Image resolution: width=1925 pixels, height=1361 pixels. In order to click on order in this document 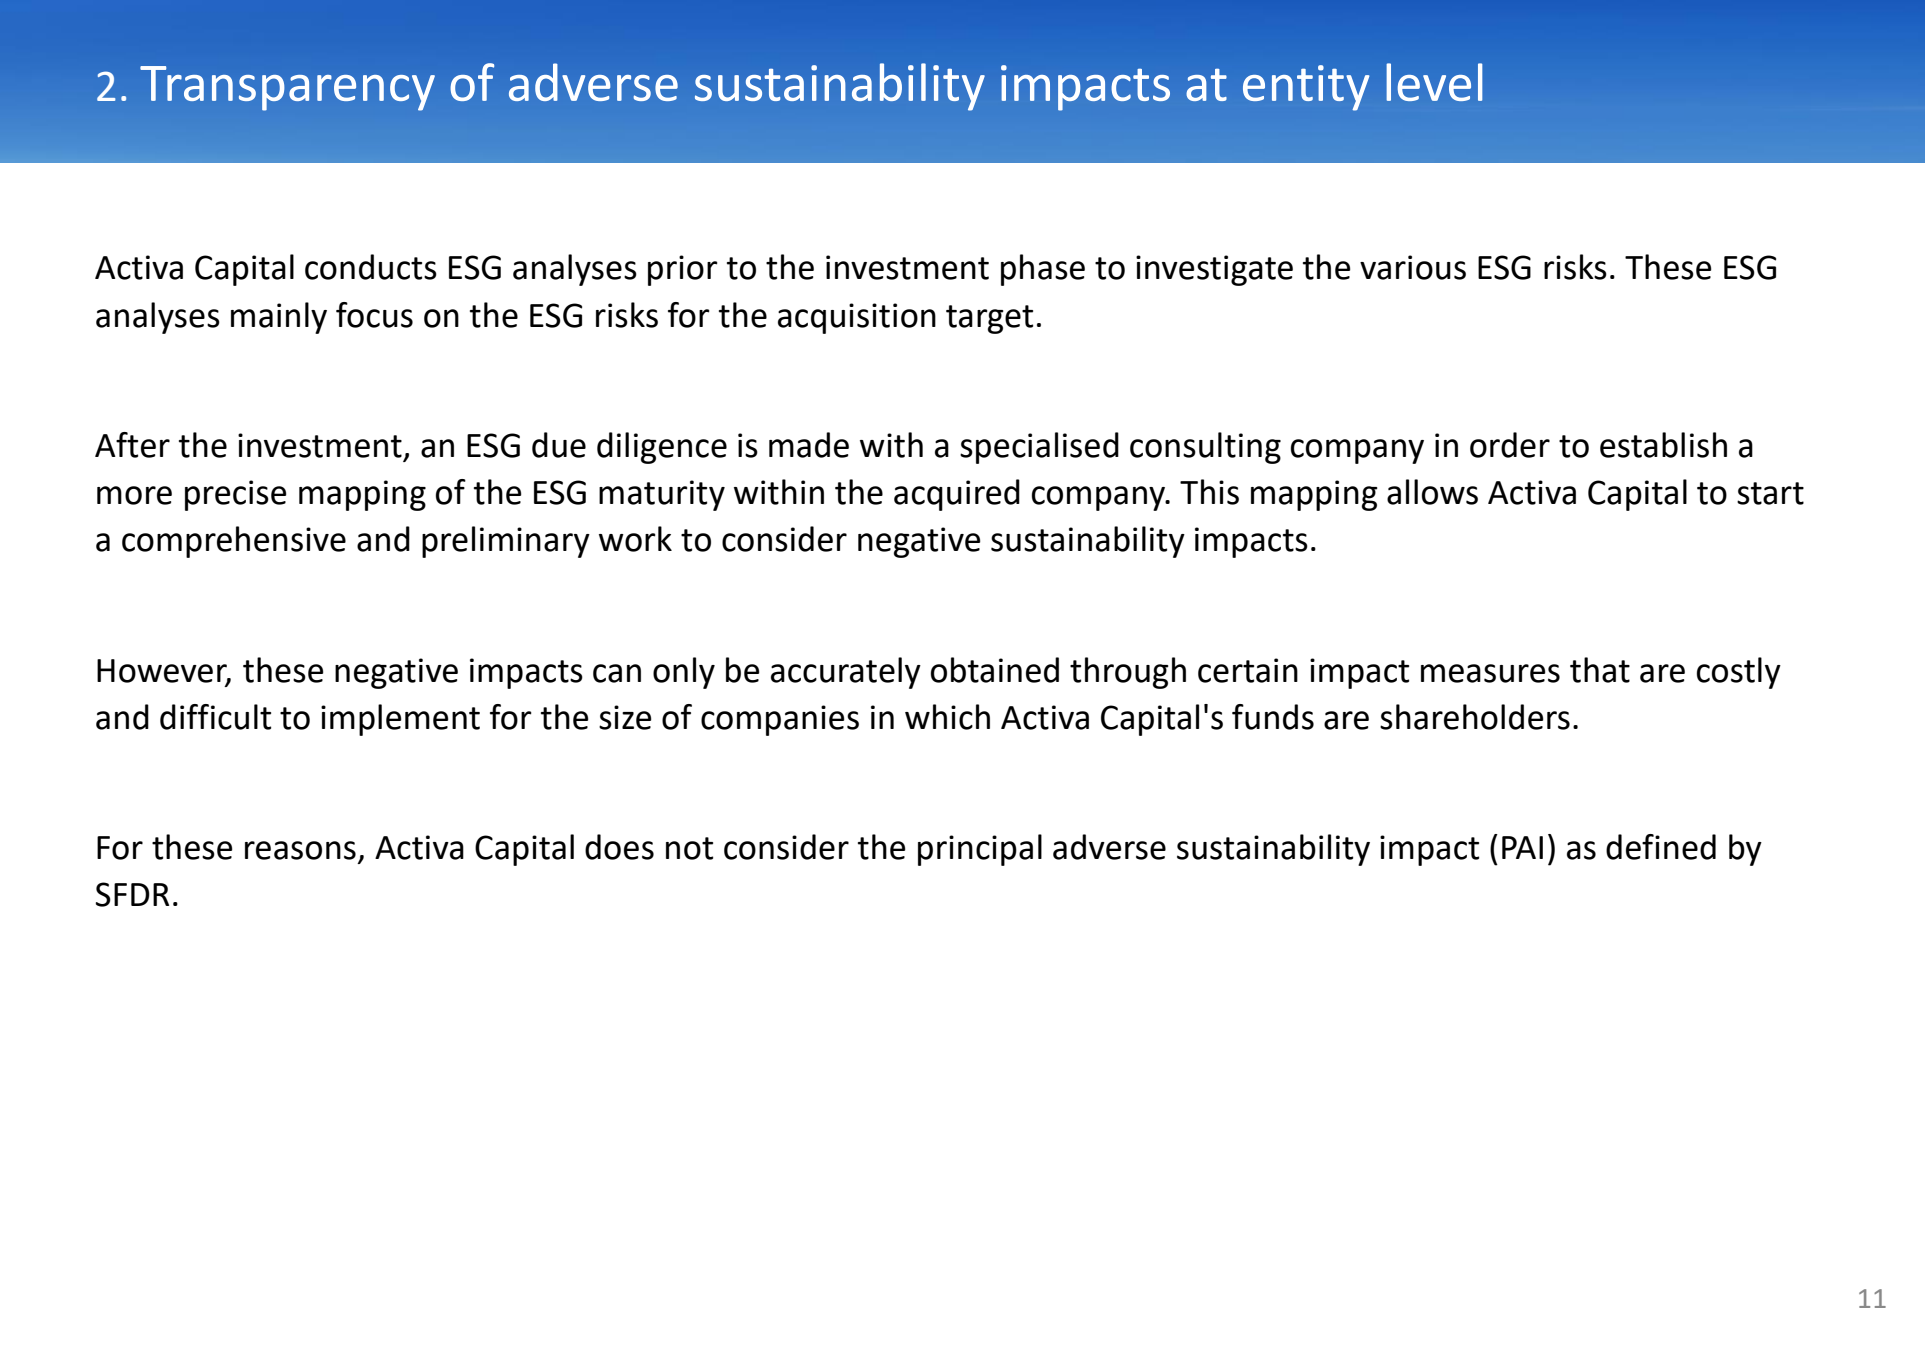, I will do `click(1510, 445)`.
